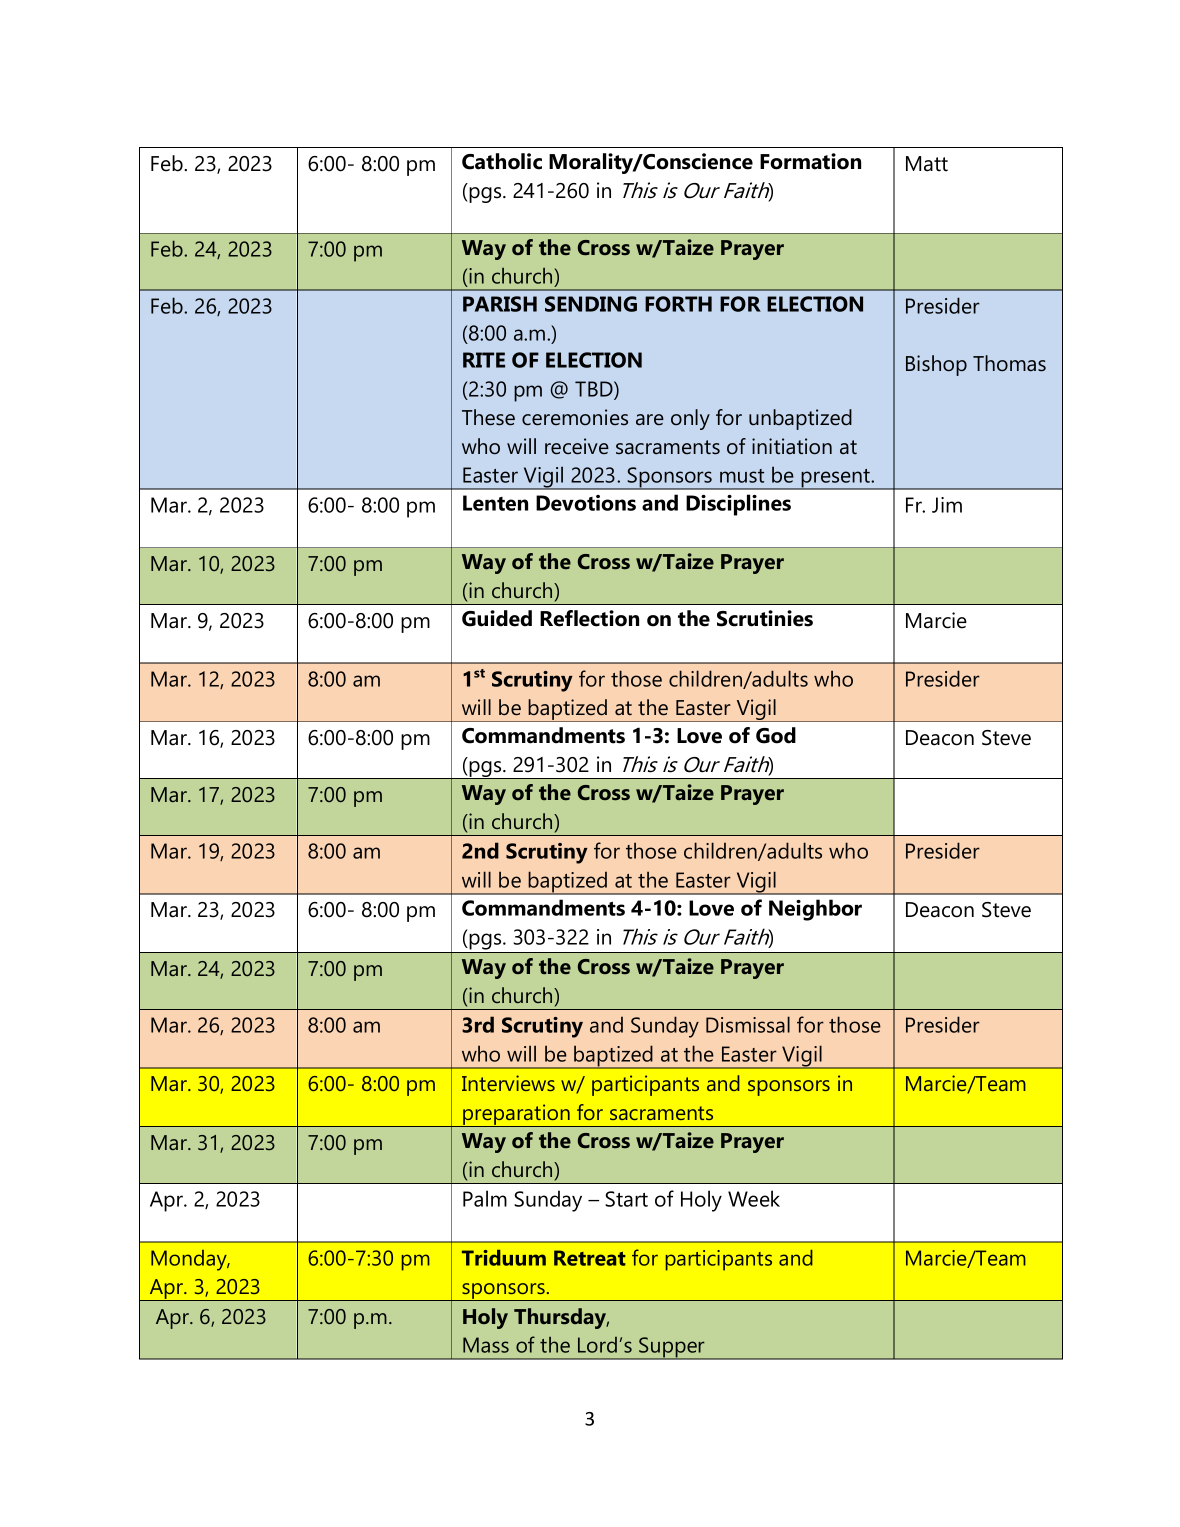  What do you see at coordinates (776, 735) in the screenshot?
I see `God` at bounding box center [776, 735].
